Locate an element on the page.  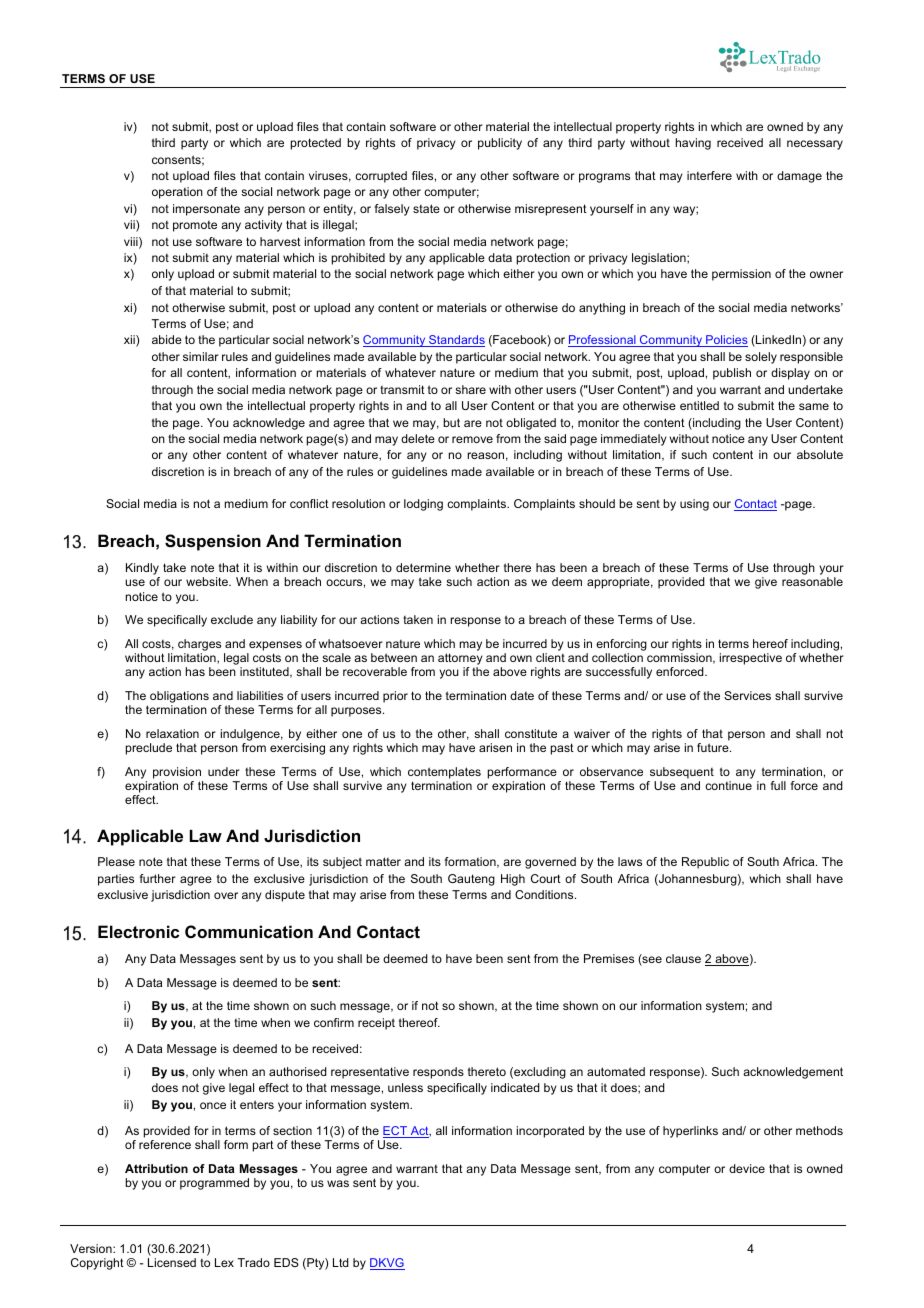
interfere is located at coordinates (709, 175).
